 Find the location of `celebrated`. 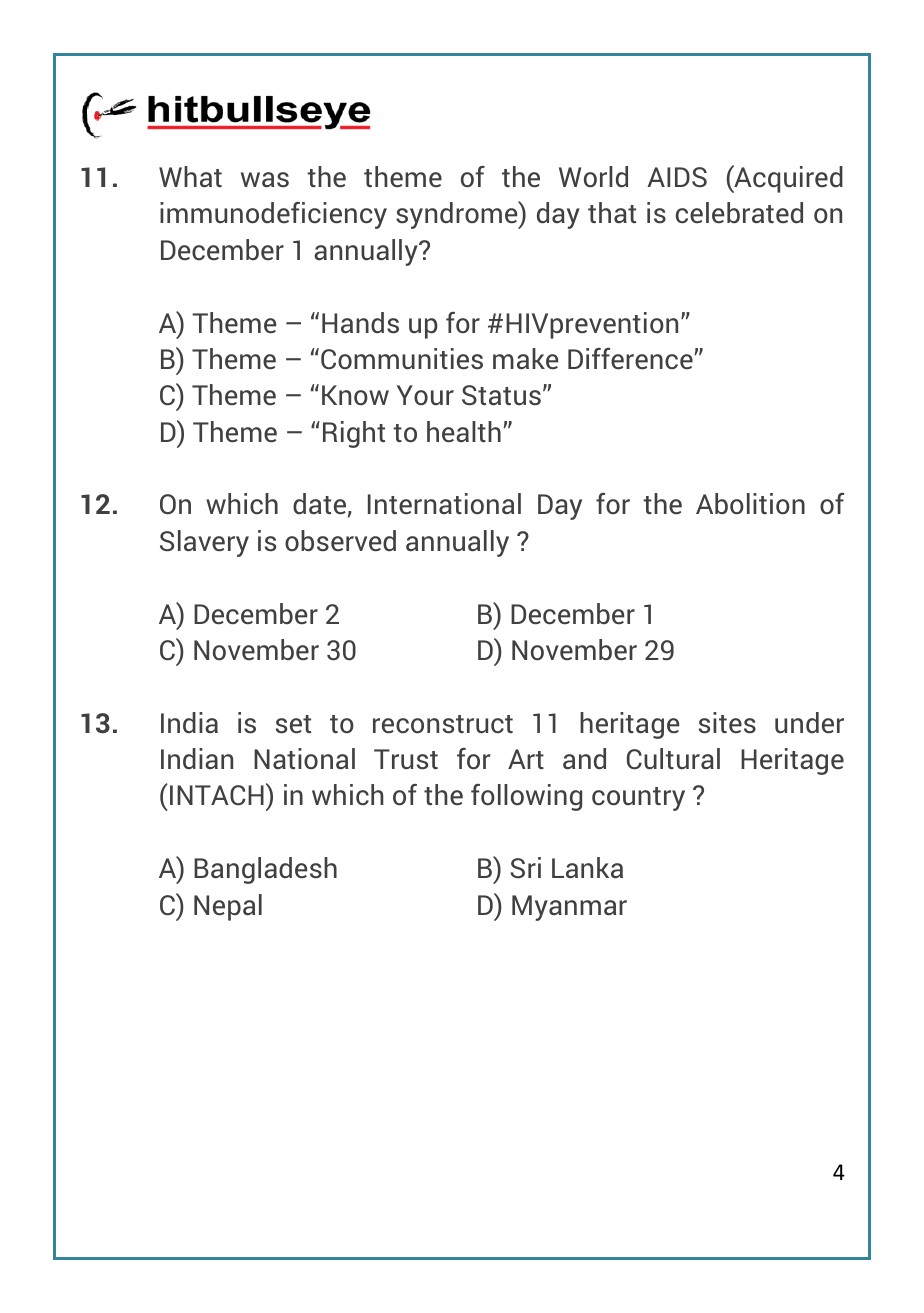

celebrated is located at coordinates (739, 213).
